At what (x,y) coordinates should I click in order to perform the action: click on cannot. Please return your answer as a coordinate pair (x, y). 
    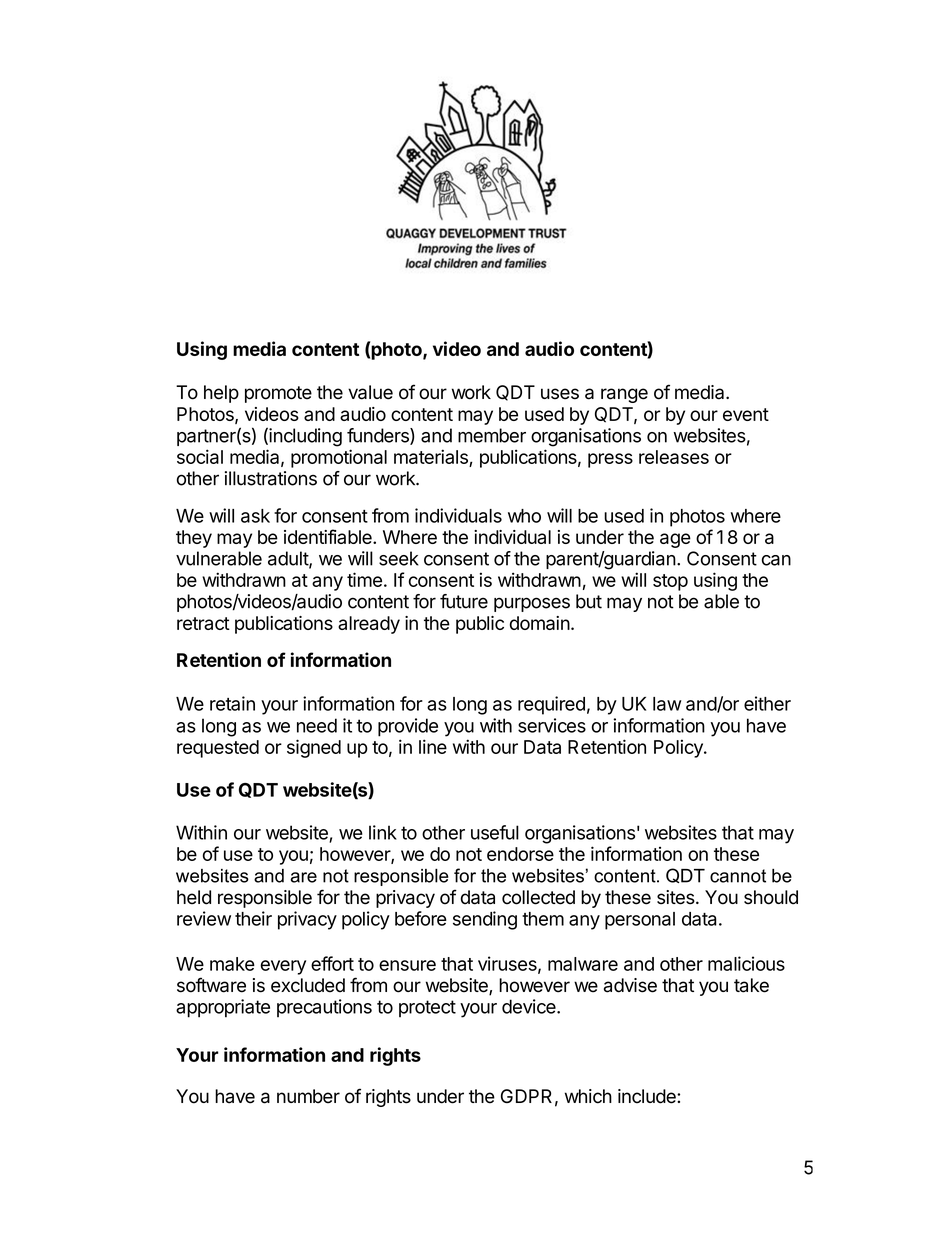
    Looking at the image, I should click on (738, 876).
